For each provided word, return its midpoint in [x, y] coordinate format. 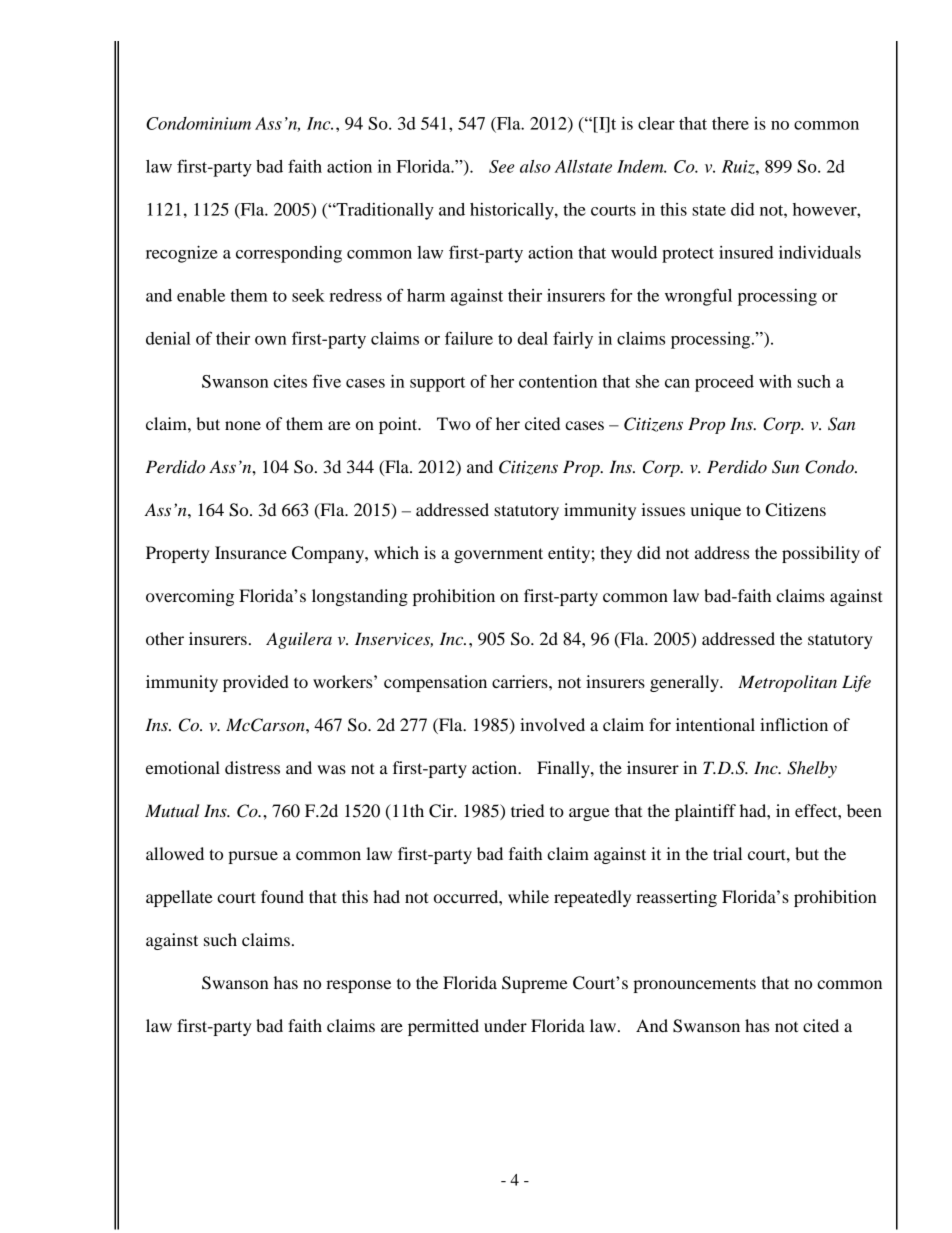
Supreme [535, 984]
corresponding [289, 254]
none [243, 425]
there [730, 123]
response [358, 986]
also [535, 166]
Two [454, 423]
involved [552, 724]
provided [256, 683]
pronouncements [694, 985]
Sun [785, 467]
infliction [794, 724]
